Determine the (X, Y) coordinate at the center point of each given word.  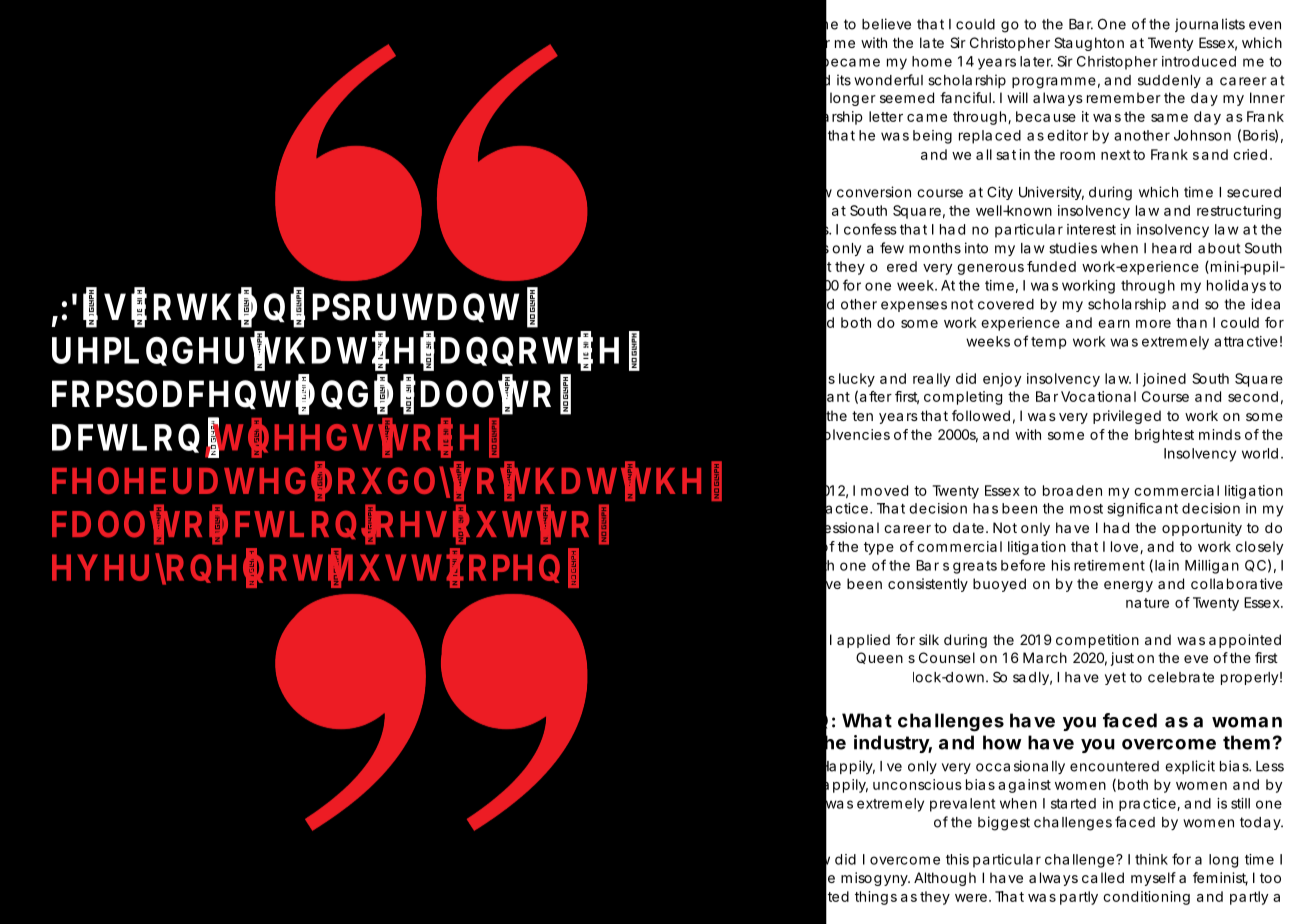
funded (1051, 266)
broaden (1072, 490)
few (892, 248)
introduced (1199, 61)
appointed (1245, 641)
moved (884, 490)
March (1045, 657)
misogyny (875, 879)
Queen (879, 658)
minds (1220, 434)
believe (886, 24)
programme (1054, 83)
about (1219, 248)
